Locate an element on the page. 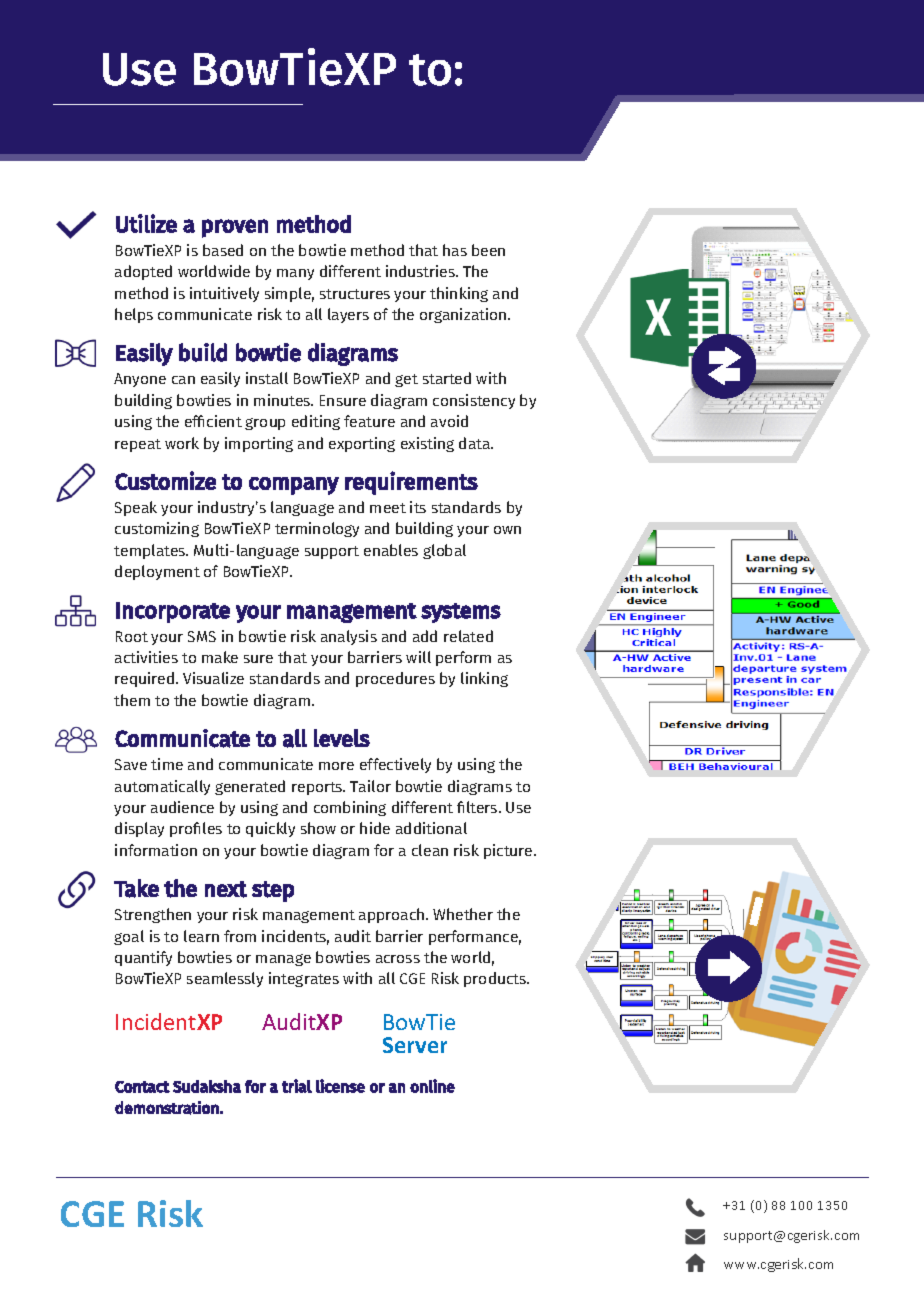  Utilize is located at coordinates (146, 223).
